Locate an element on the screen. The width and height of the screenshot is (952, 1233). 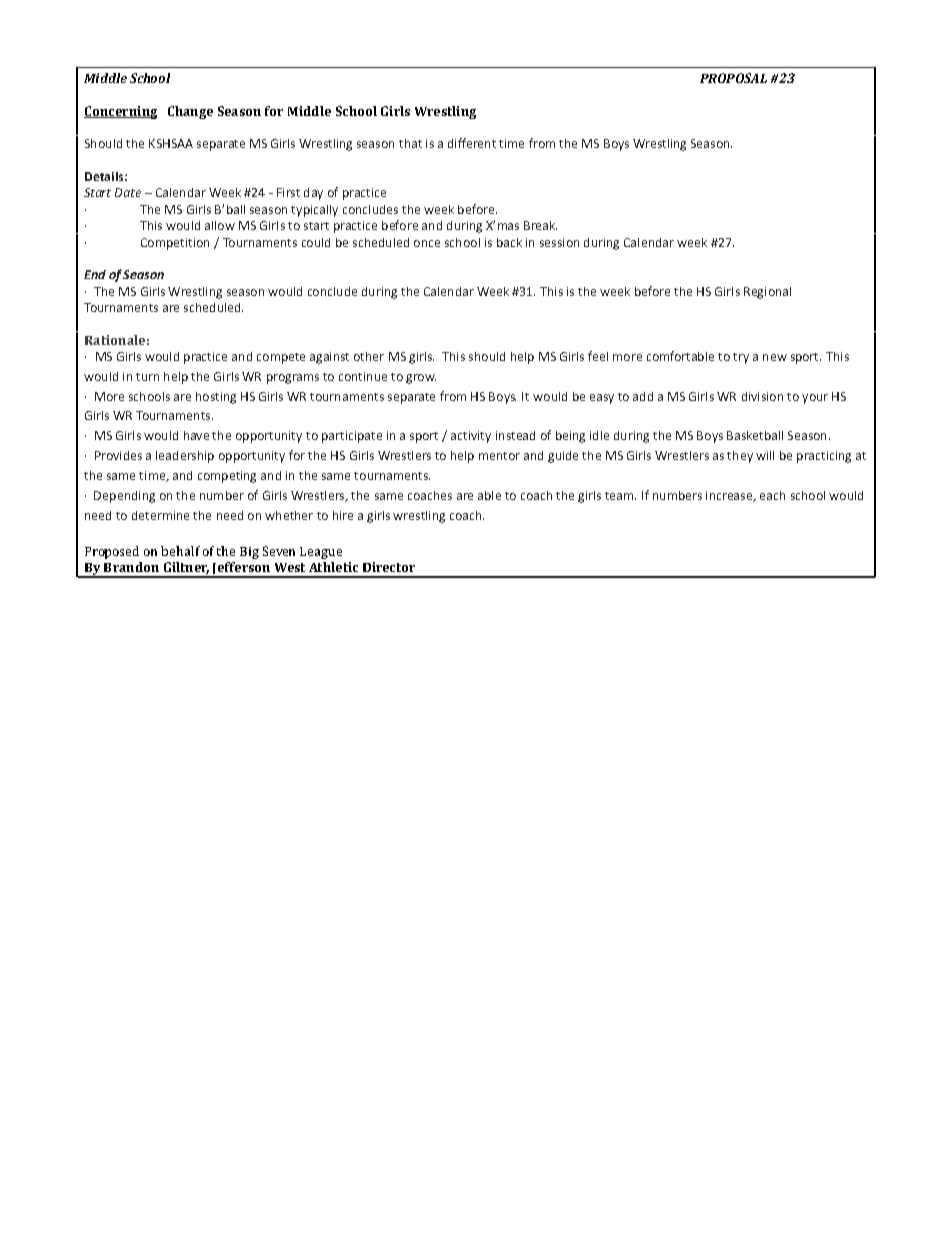
different is located at coordinates (472, 143).
